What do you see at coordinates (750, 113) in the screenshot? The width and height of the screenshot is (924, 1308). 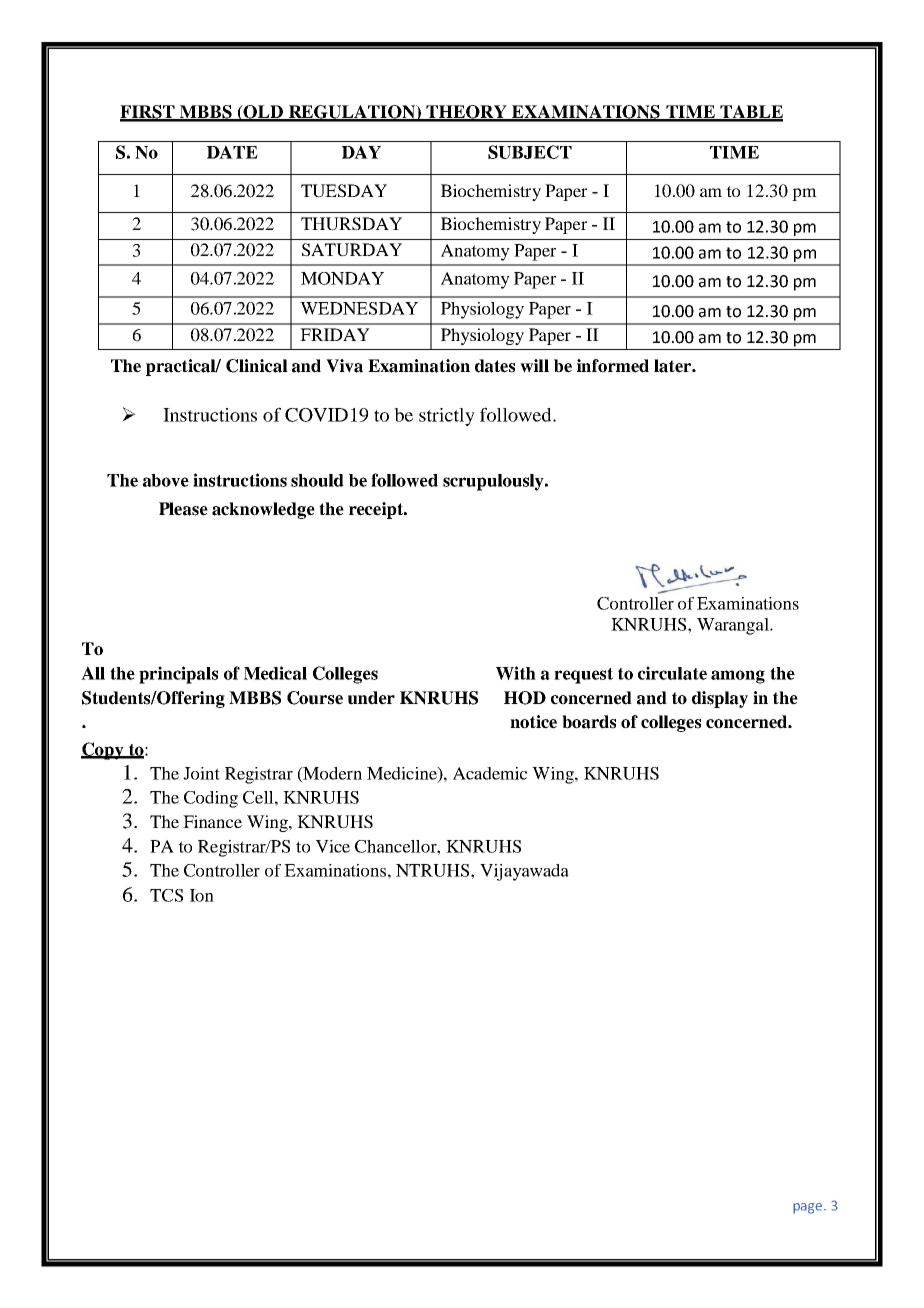 I see `TABLE` at bounding box center [750, 113].
